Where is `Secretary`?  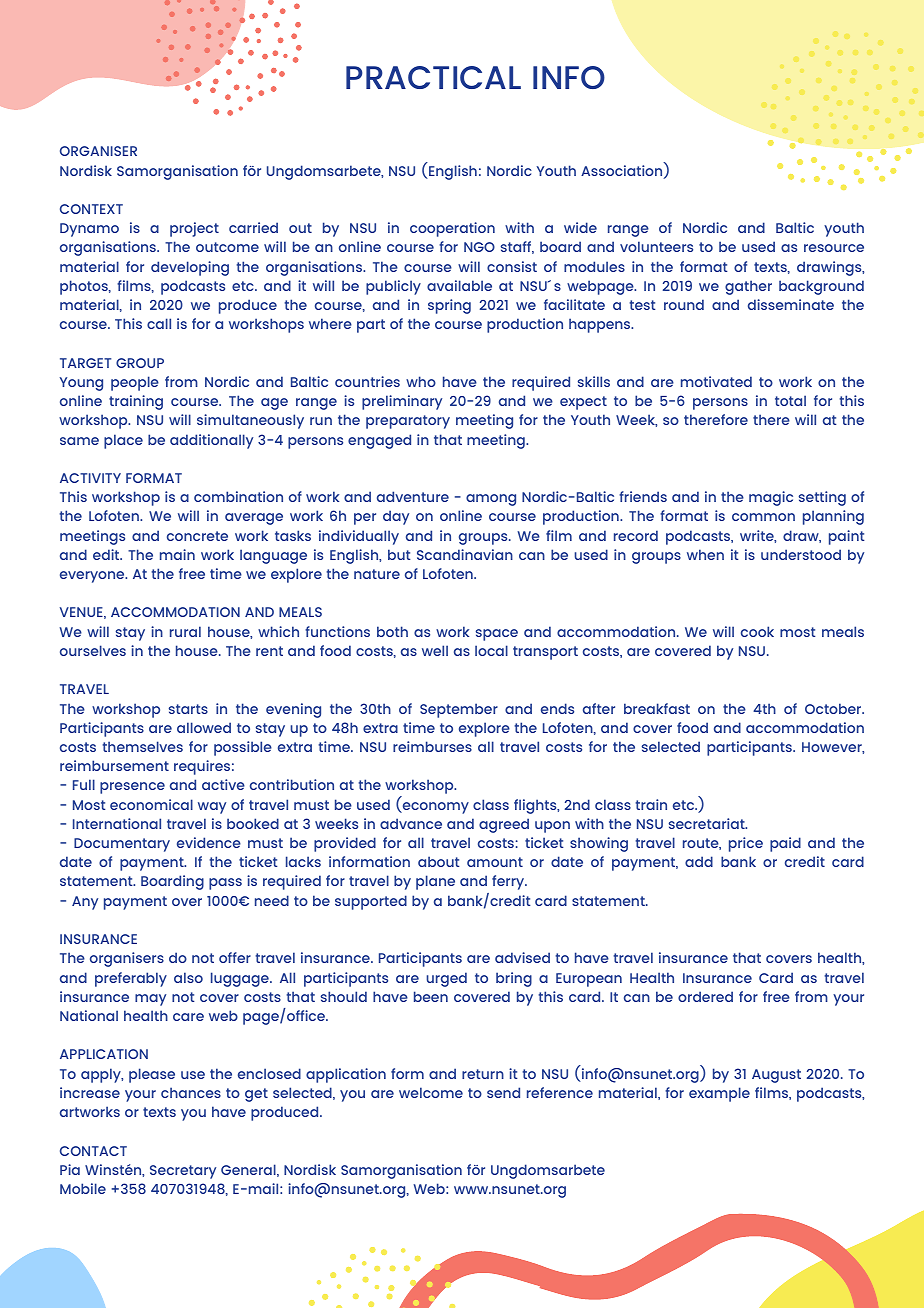 Secretary is located at coordinates (183, 1172).
